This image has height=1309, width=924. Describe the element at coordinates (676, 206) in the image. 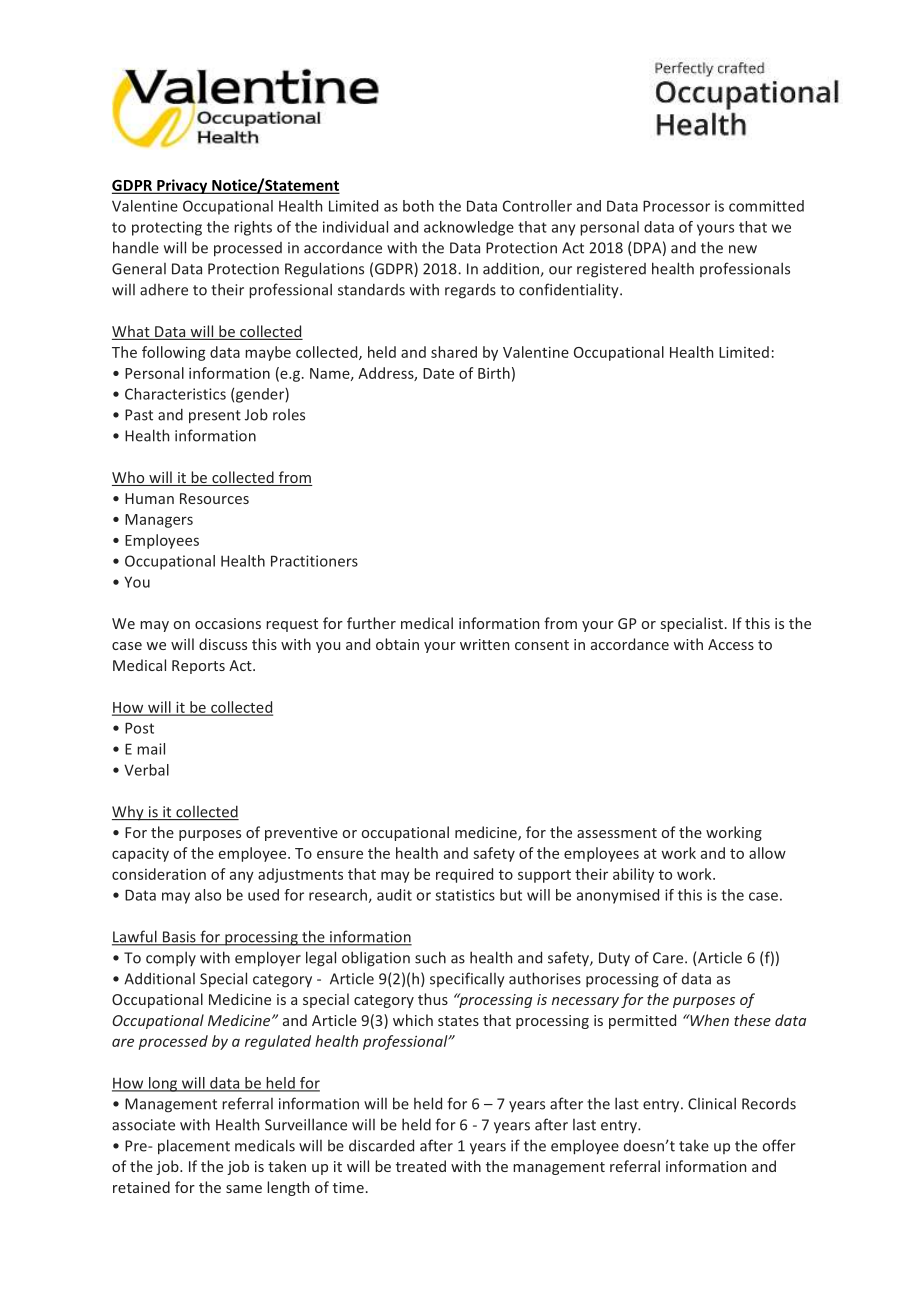

I see `Processor` at that location.
